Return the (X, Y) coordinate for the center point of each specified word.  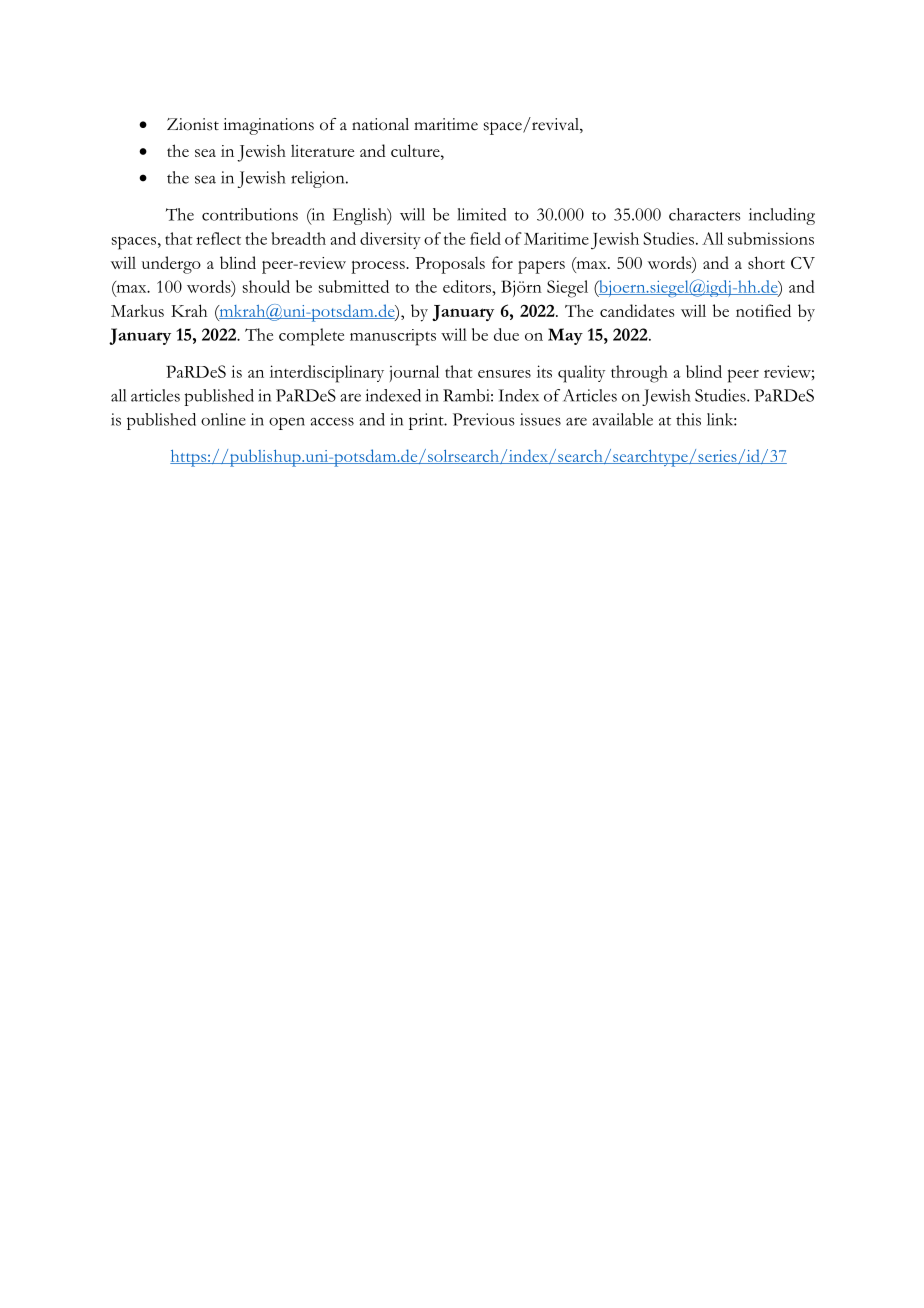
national (380, 124)
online (223, 419)
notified (763, 310)
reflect (218, 238)
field (485, 238)
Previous (484, 419)
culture (416, 150)
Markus (137, 310)
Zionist (193, 124)
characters (705, 214)
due (506, 334)
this (688, 419)
